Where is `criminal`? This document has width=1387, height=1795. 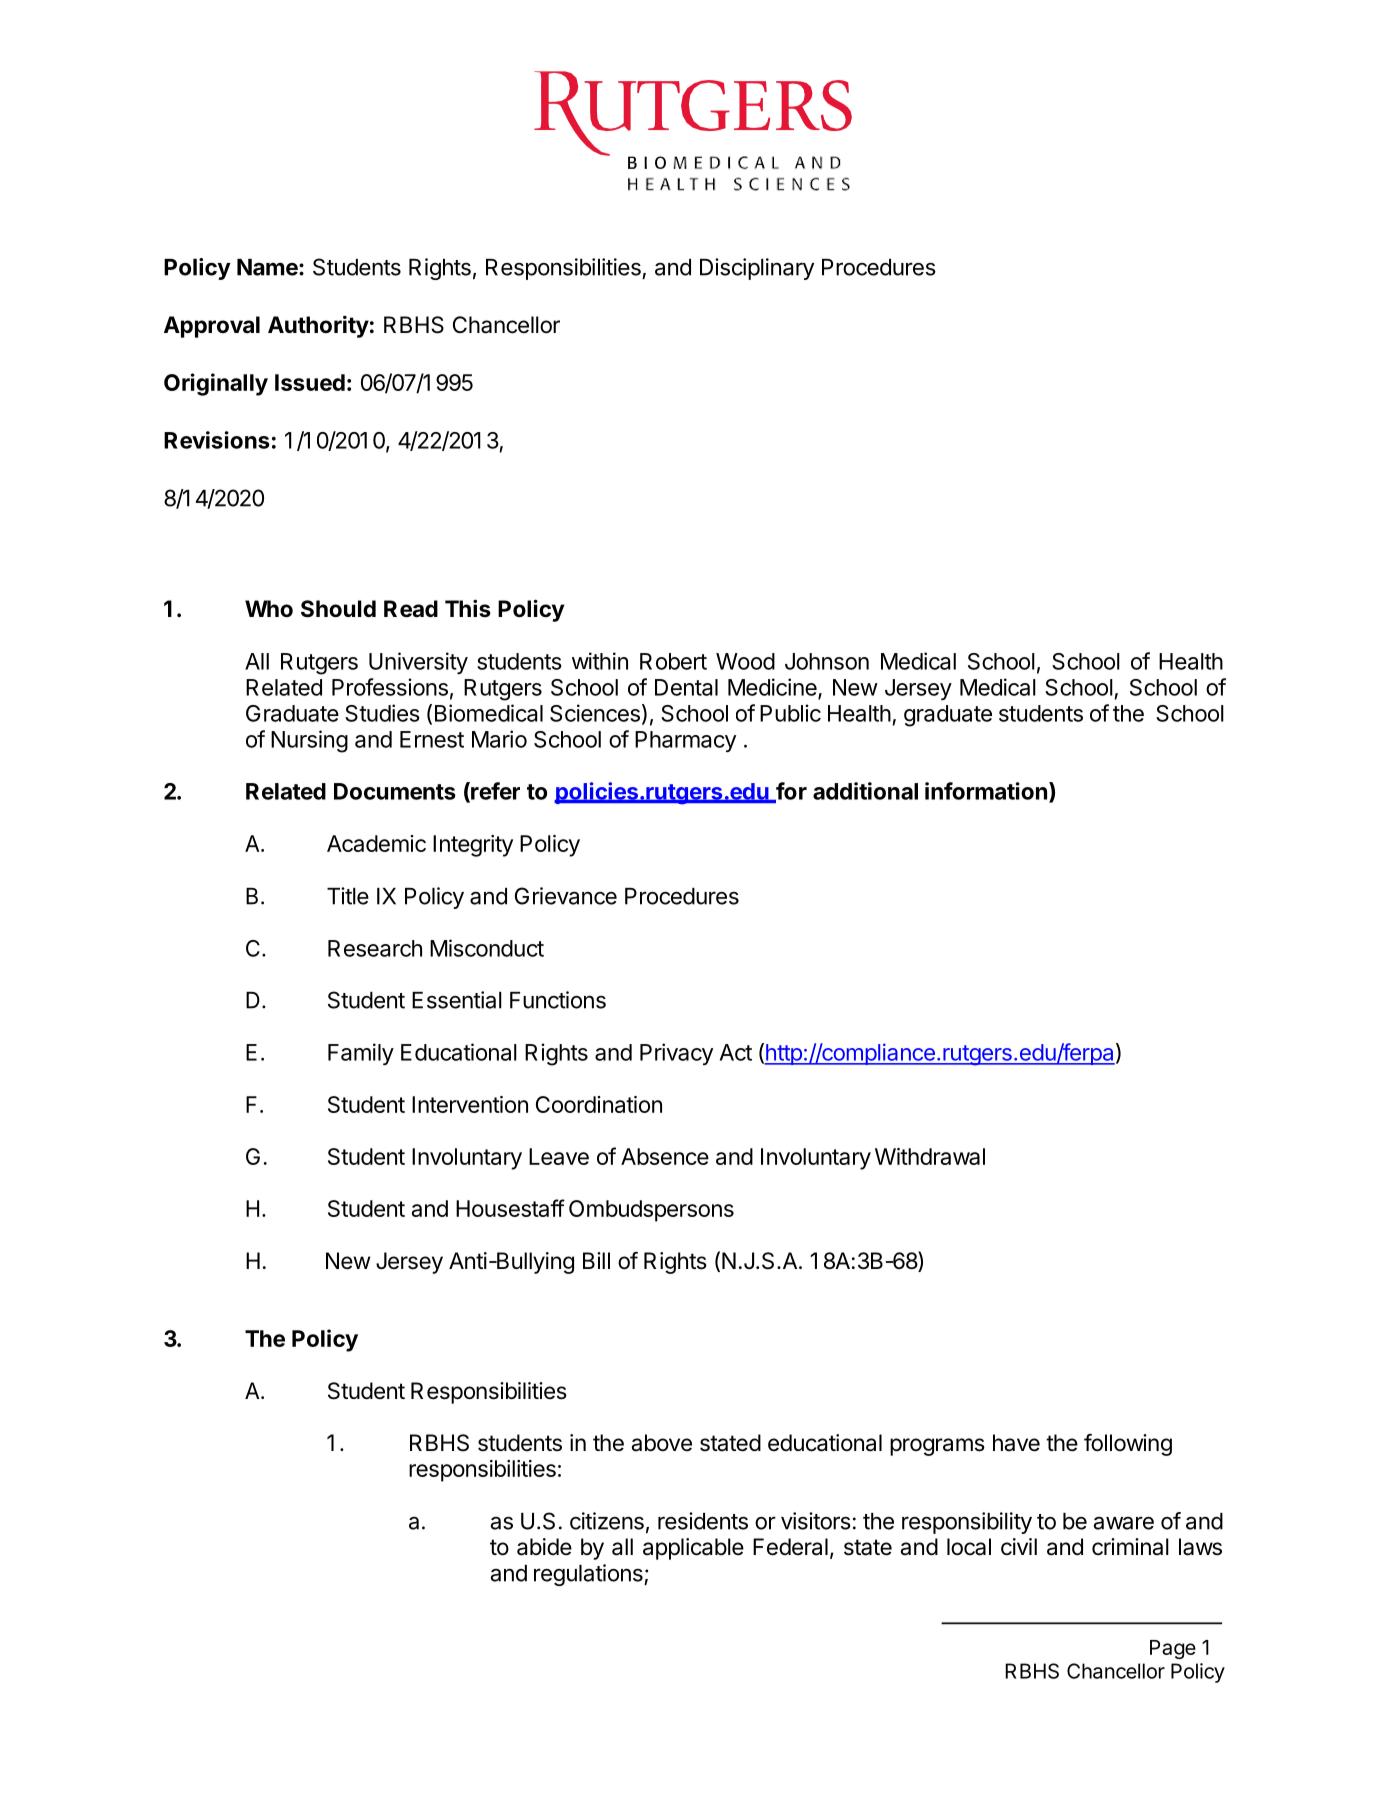 criminal is located at coordinates (1130, 1547).
